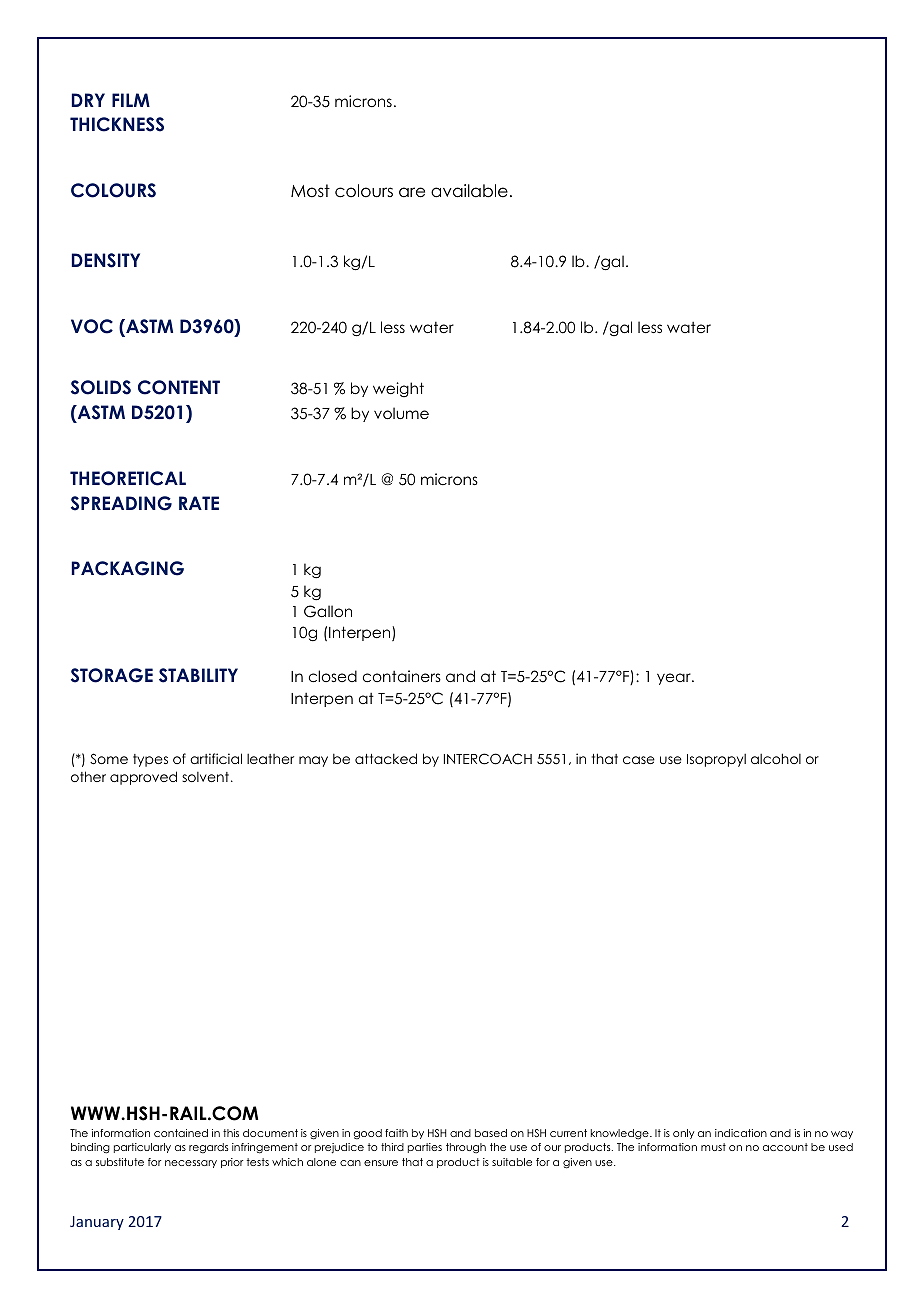 The image size is (924, 1308). Describe the element at coordinates (469, 191) in the image. I see `available` at that location.
